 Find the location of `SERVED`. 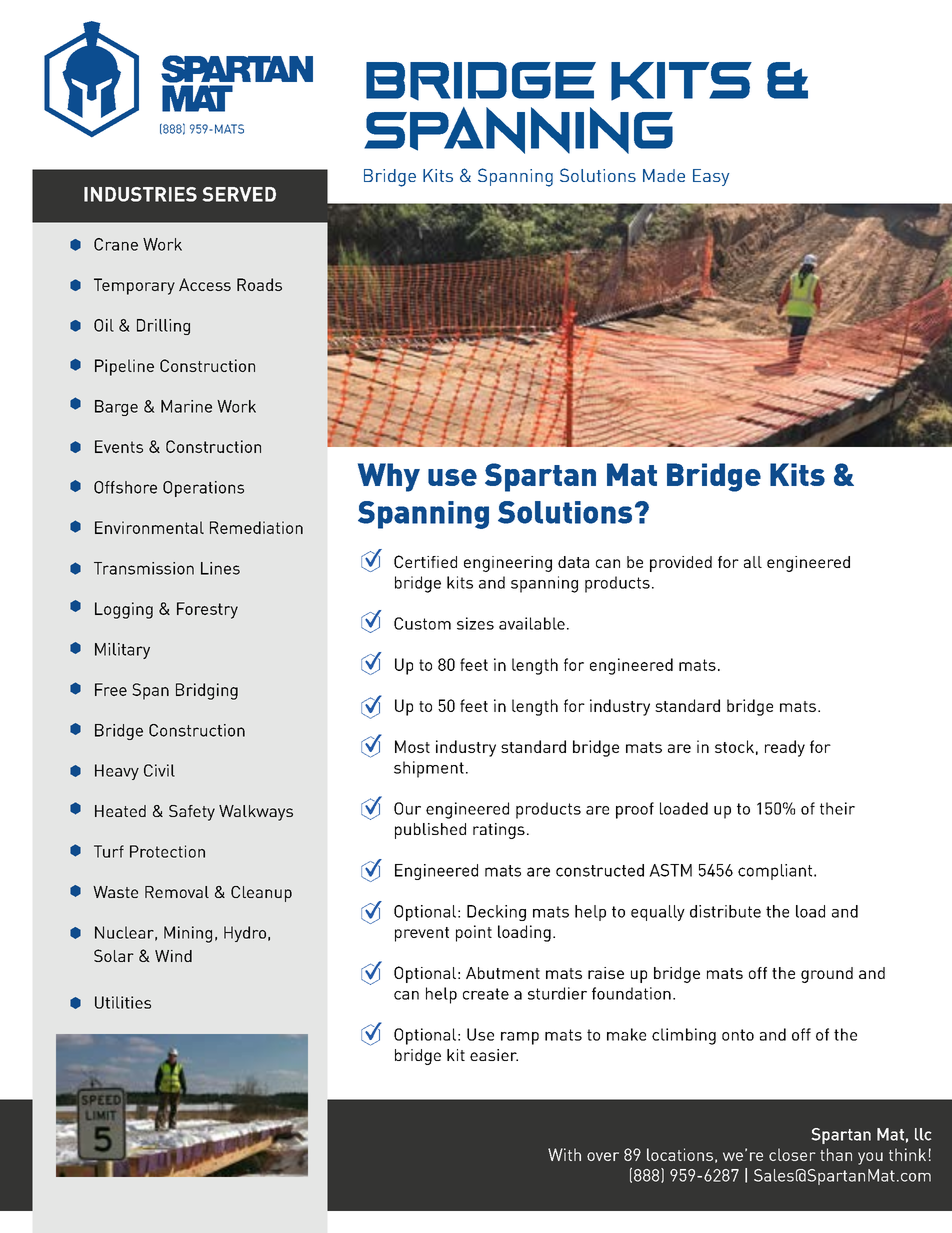

SERVED is located at coordinates (239, 194).
